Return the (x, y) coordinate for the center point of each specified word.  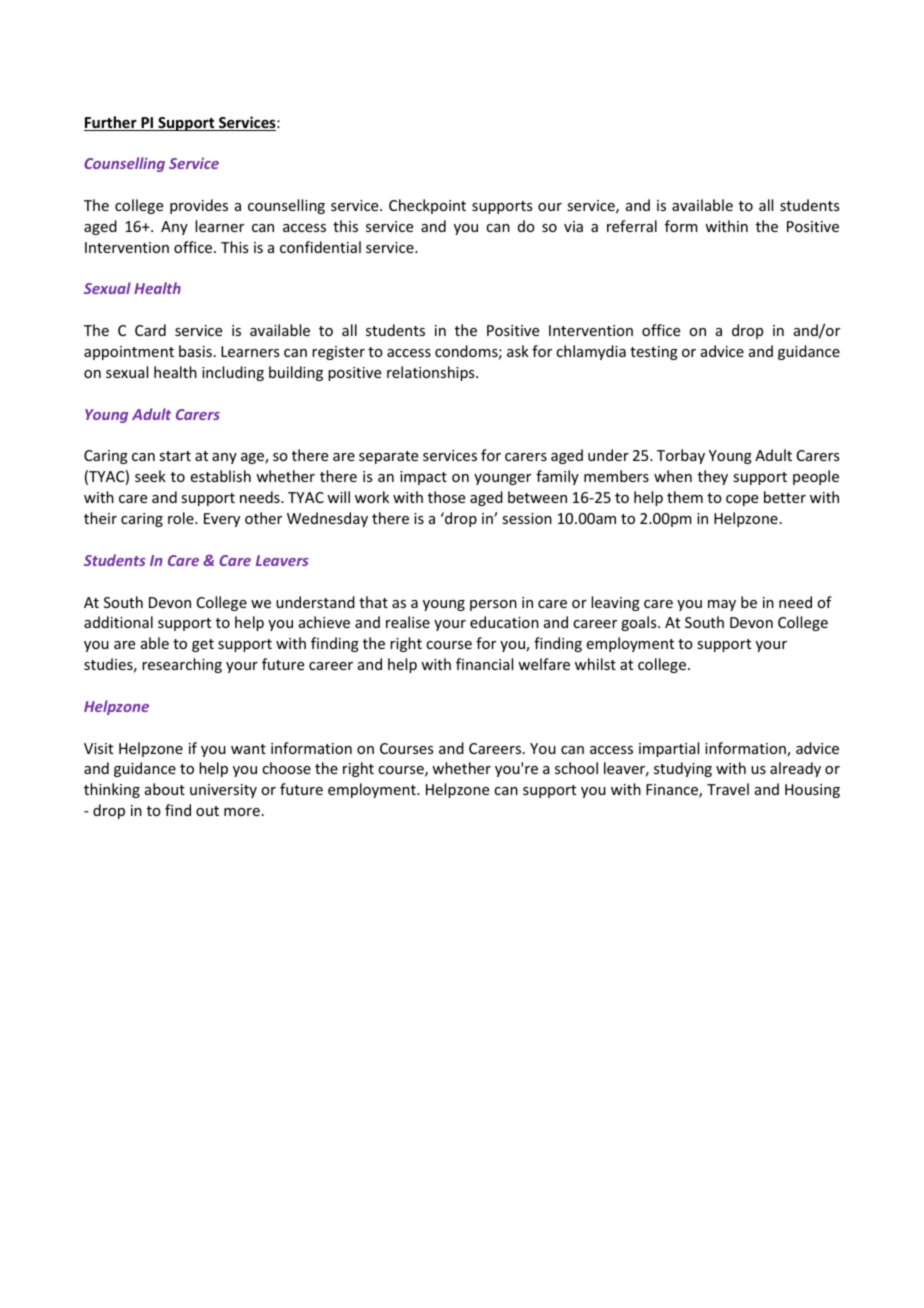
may (722, 605)
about (165, 789)
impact (423, 478)
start (175, 456)
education (504, 622)
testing (654, 353)
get (203, 645)
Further (111, 123)
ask (518, 351)
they (713, 477)
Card (150, 330)
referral (632, 226)
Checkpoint (427, 206)
